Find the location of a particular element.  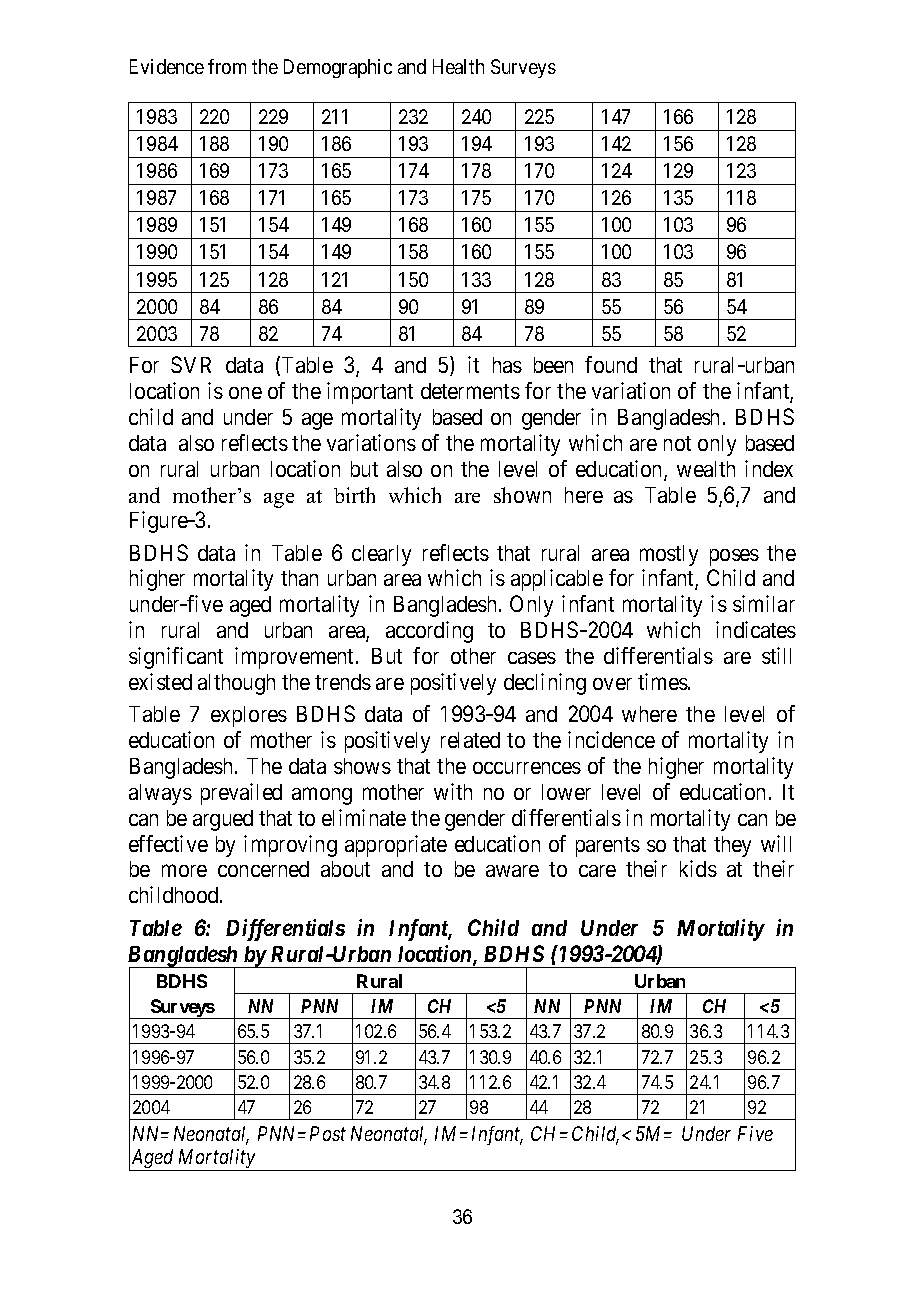

Demographic is located at coordinates (338, 68).
